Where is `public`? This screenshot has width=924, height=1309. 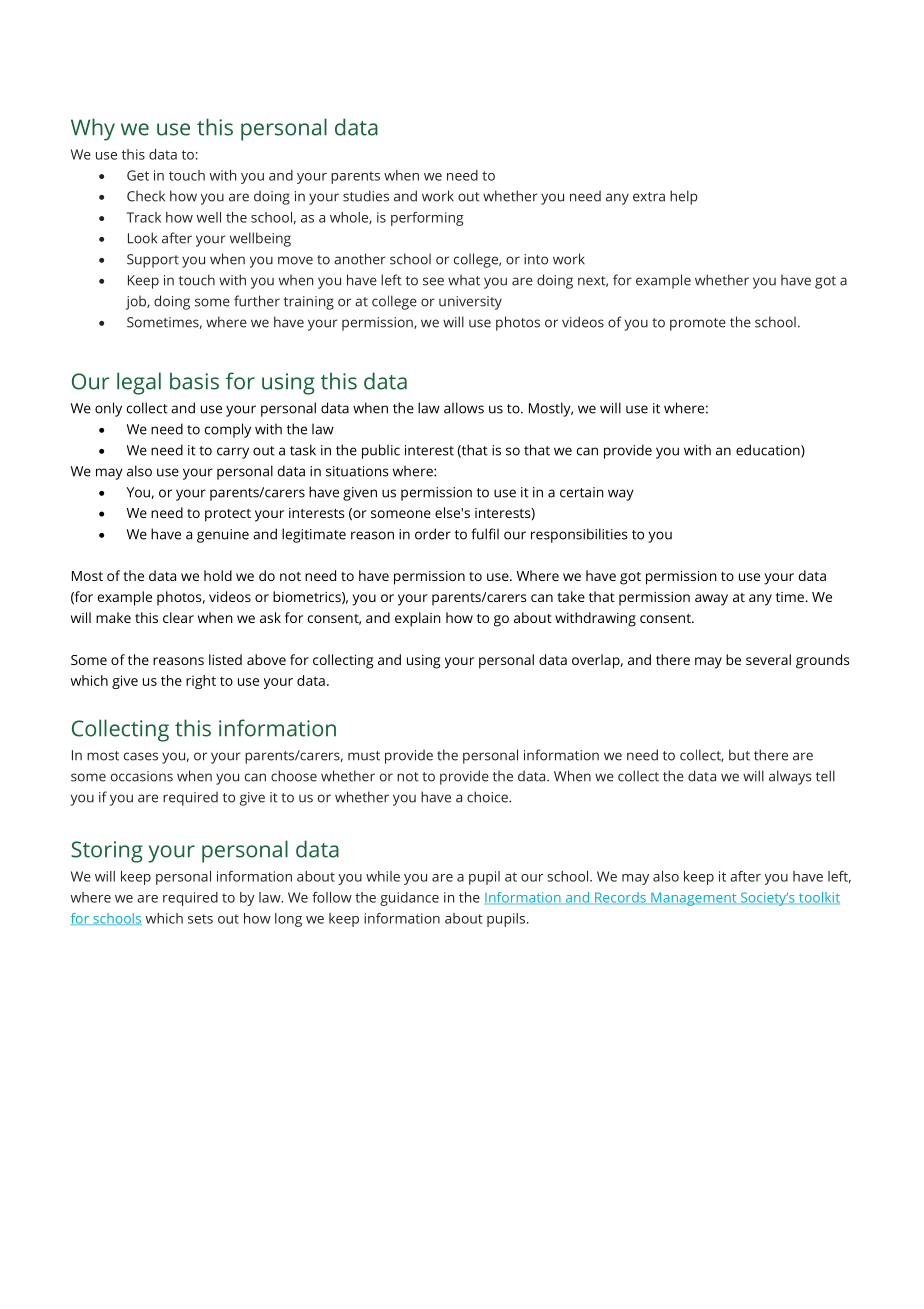
public is located at coordinates (381, 451).
